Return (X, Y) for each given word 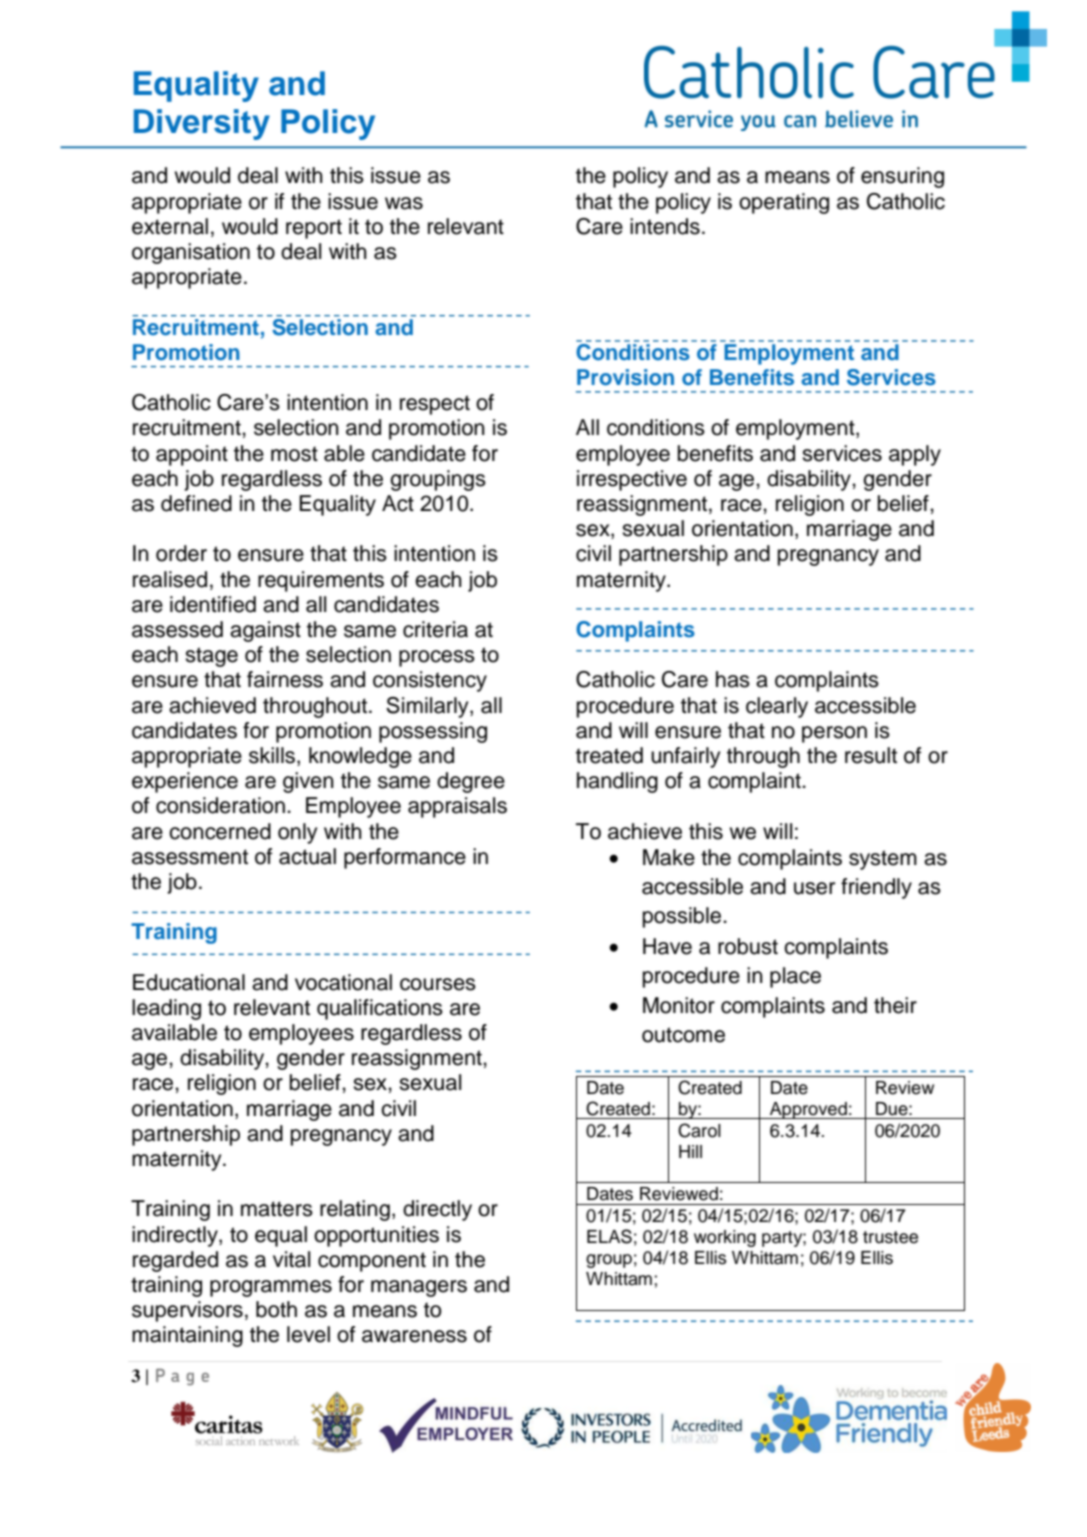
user (814, 888)
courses (438, 984)
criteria (435, 629)
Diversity (202, 124)
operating (784, 203)
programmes (271, 1288)
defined (196, 503)
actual (307, 856)
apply (915, 455)
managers (419, 1288)
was (404, 203)
